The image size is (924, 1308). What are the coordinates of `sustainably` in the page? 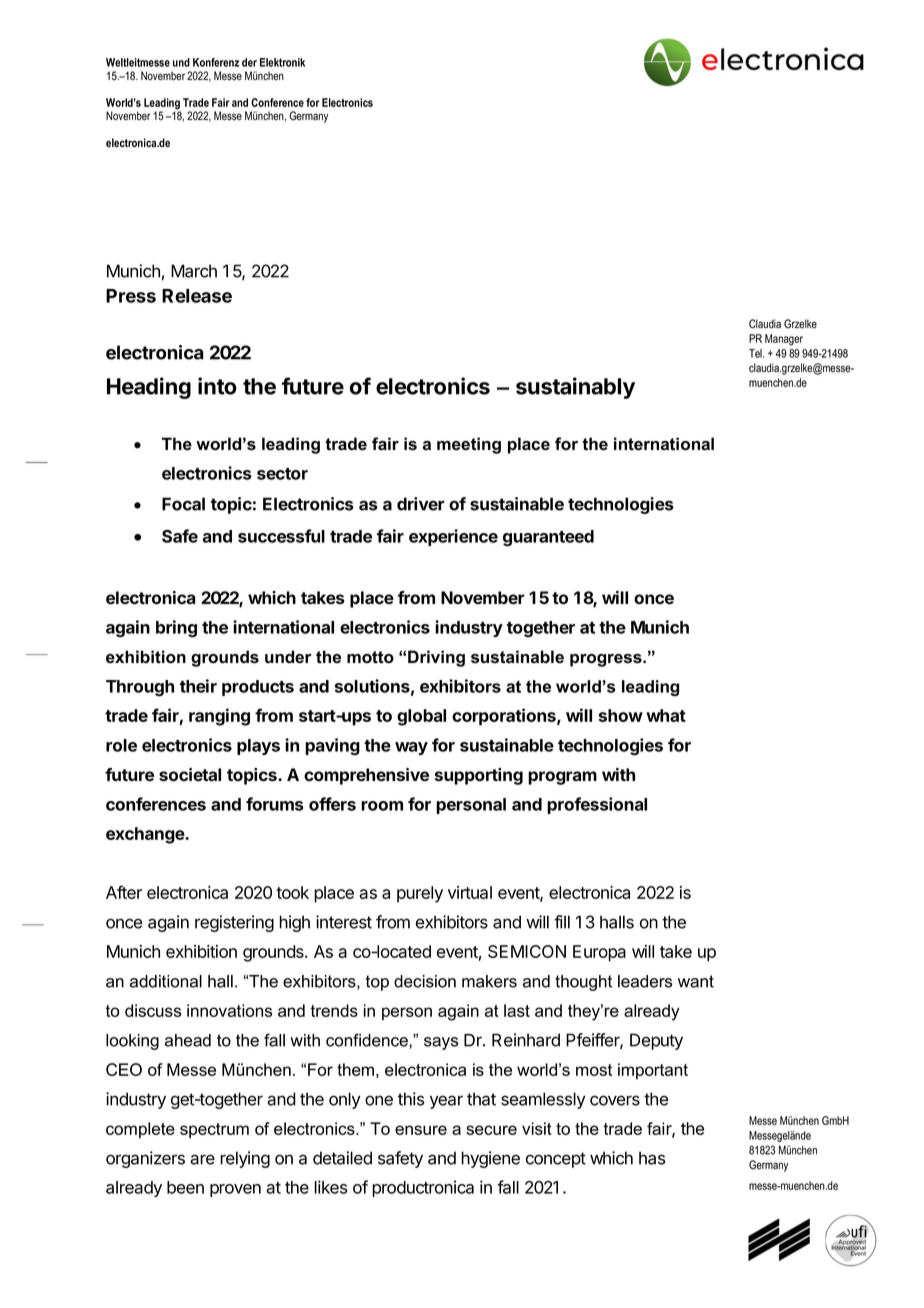 It's located at (575, 388).
